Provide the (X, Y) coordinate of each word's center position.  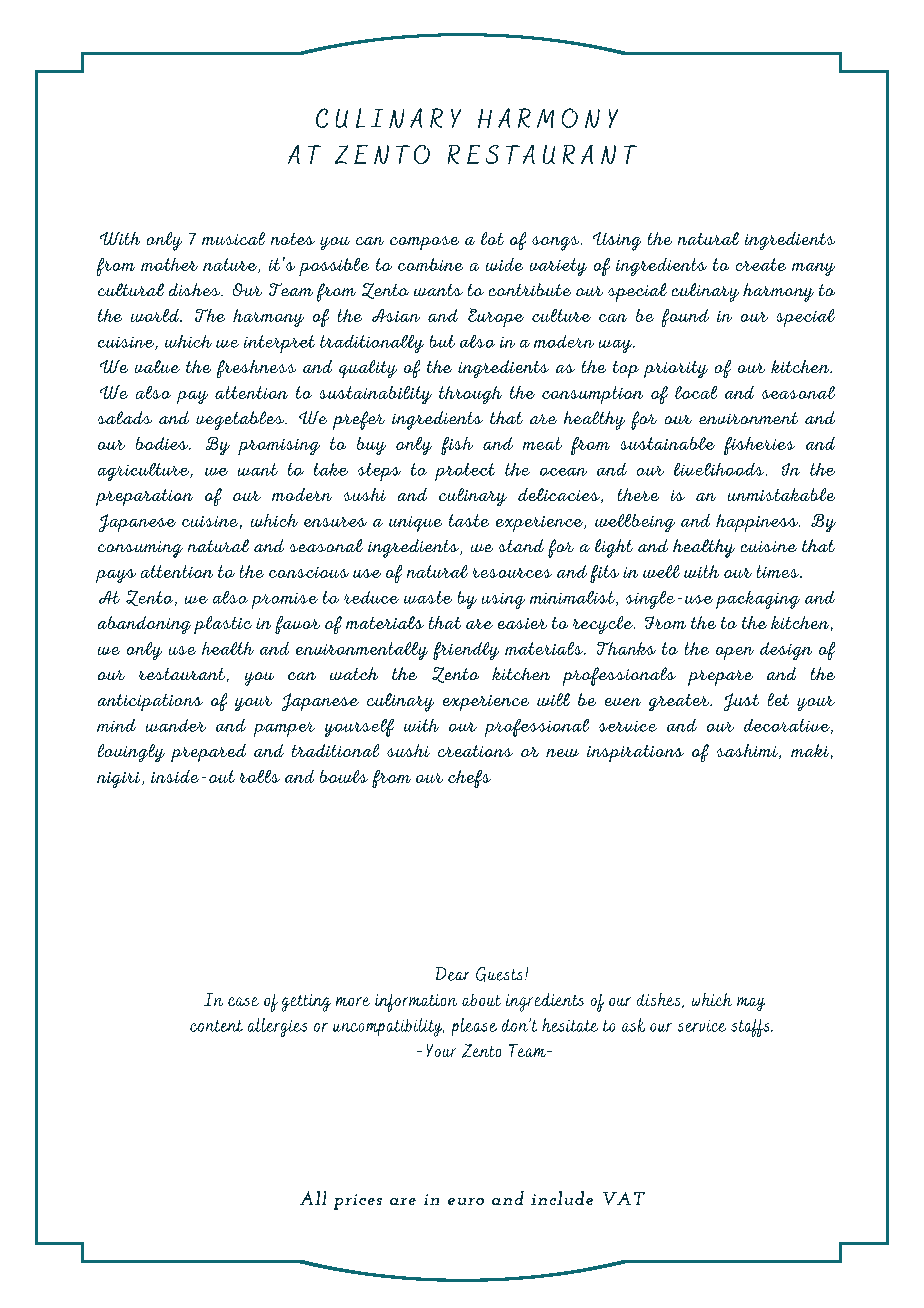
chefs (469, 779)
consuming (140, 549)
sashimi (748, 751)
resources (512, 573)
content (216, 1026)
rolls (260, 776)
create (761, 264)
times (779, 571)
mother (169, 264)
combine (430, 264)
